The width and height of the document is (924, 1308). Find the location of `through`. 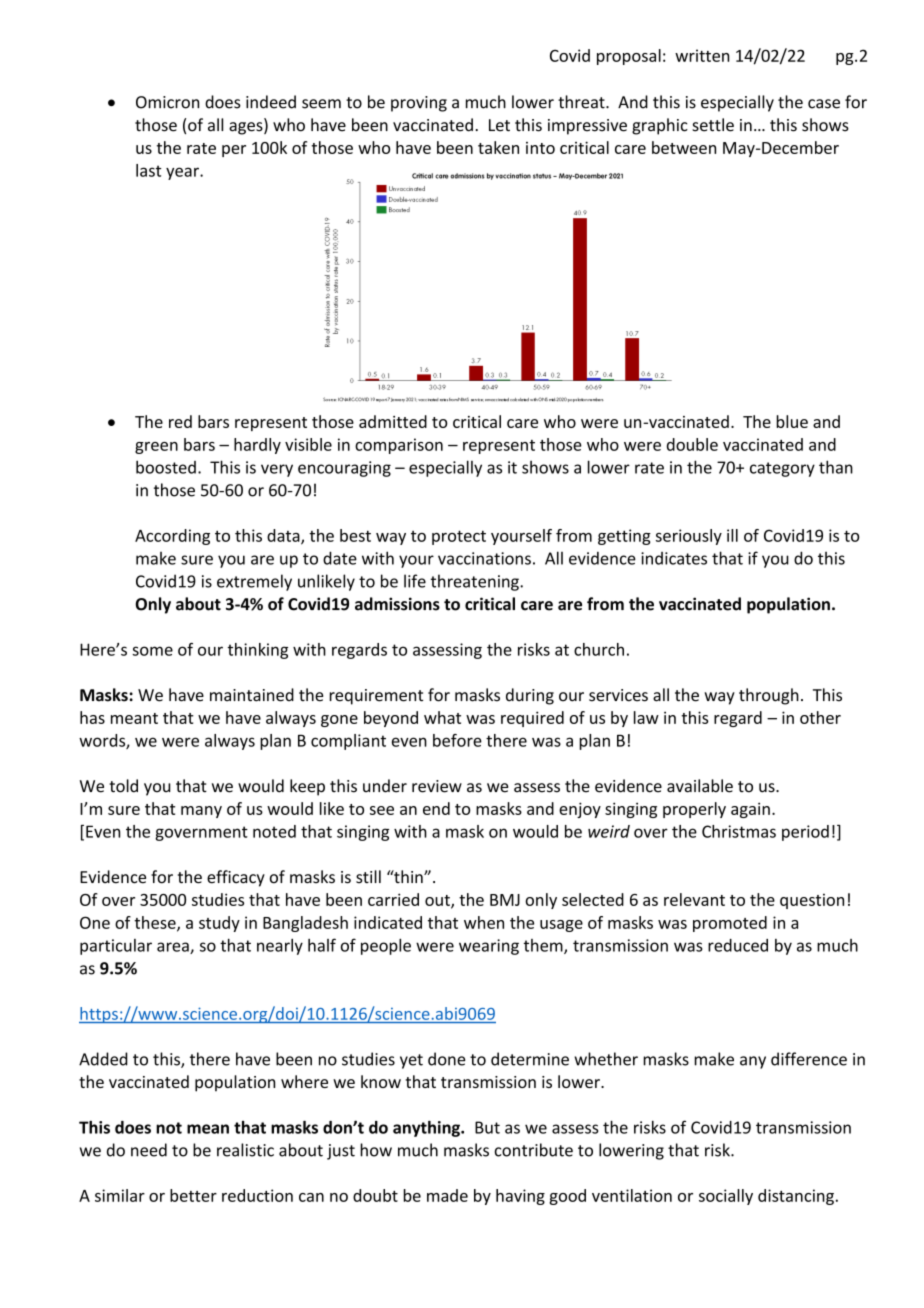

through is located at coordinates (769, 696).
